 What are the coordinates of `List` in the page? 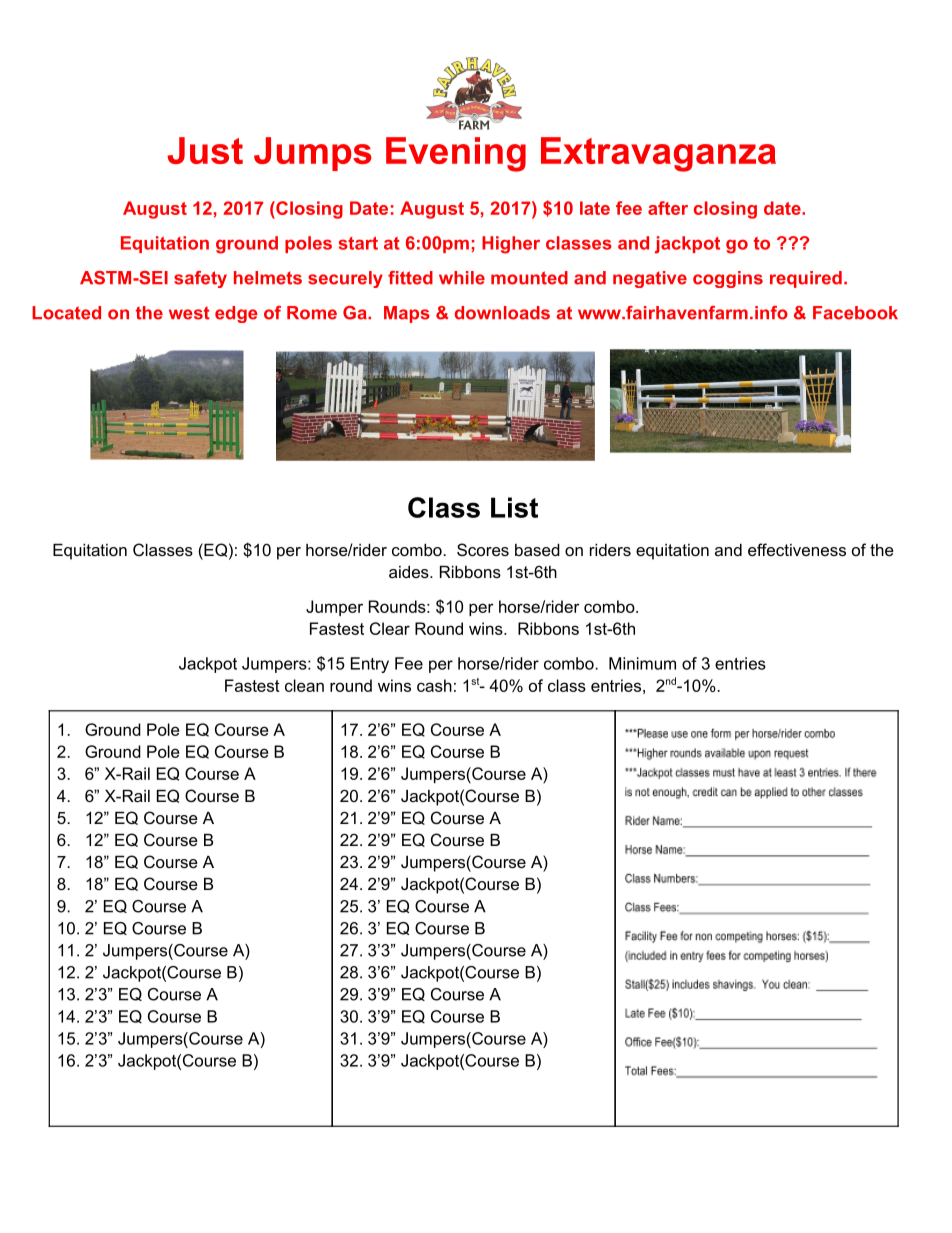 It's located at (514, 507).
